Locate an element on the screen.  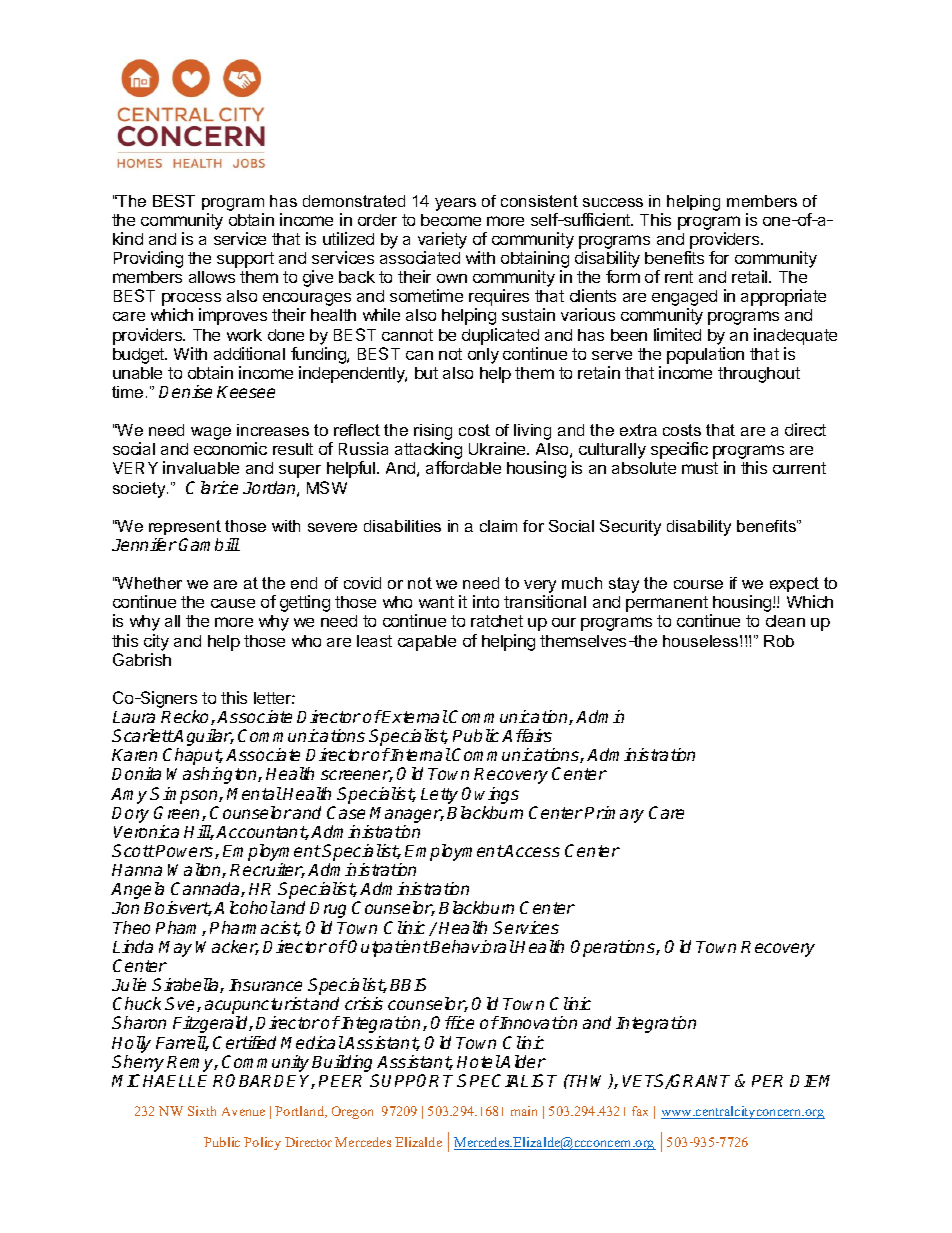
want is located at coordinates (436, 602).
